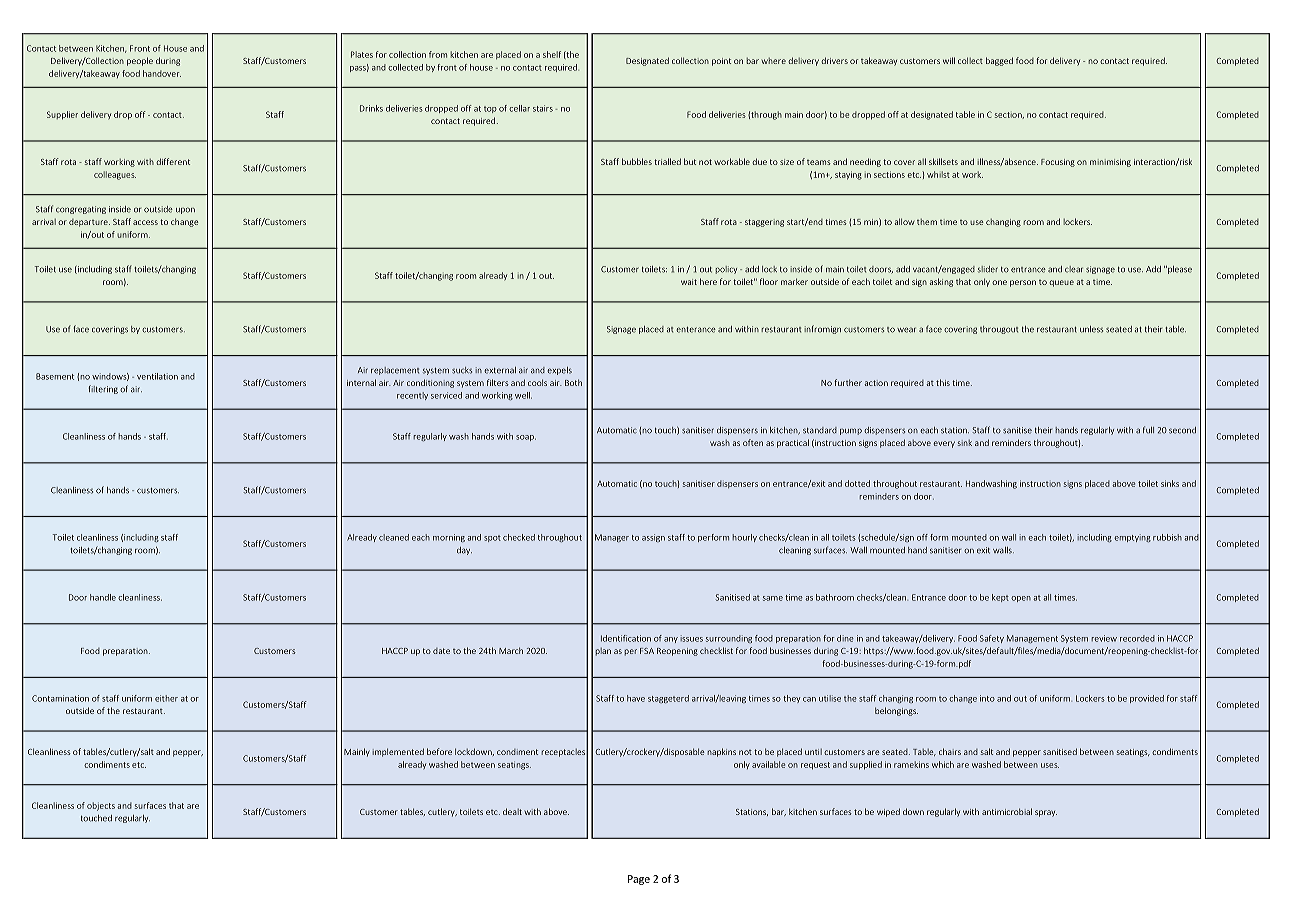 The height and width of the page is (924, 1308). What do you see at coordinates (552, 54) in the page?
I see `shelf` at bounding box center [552, 54].
